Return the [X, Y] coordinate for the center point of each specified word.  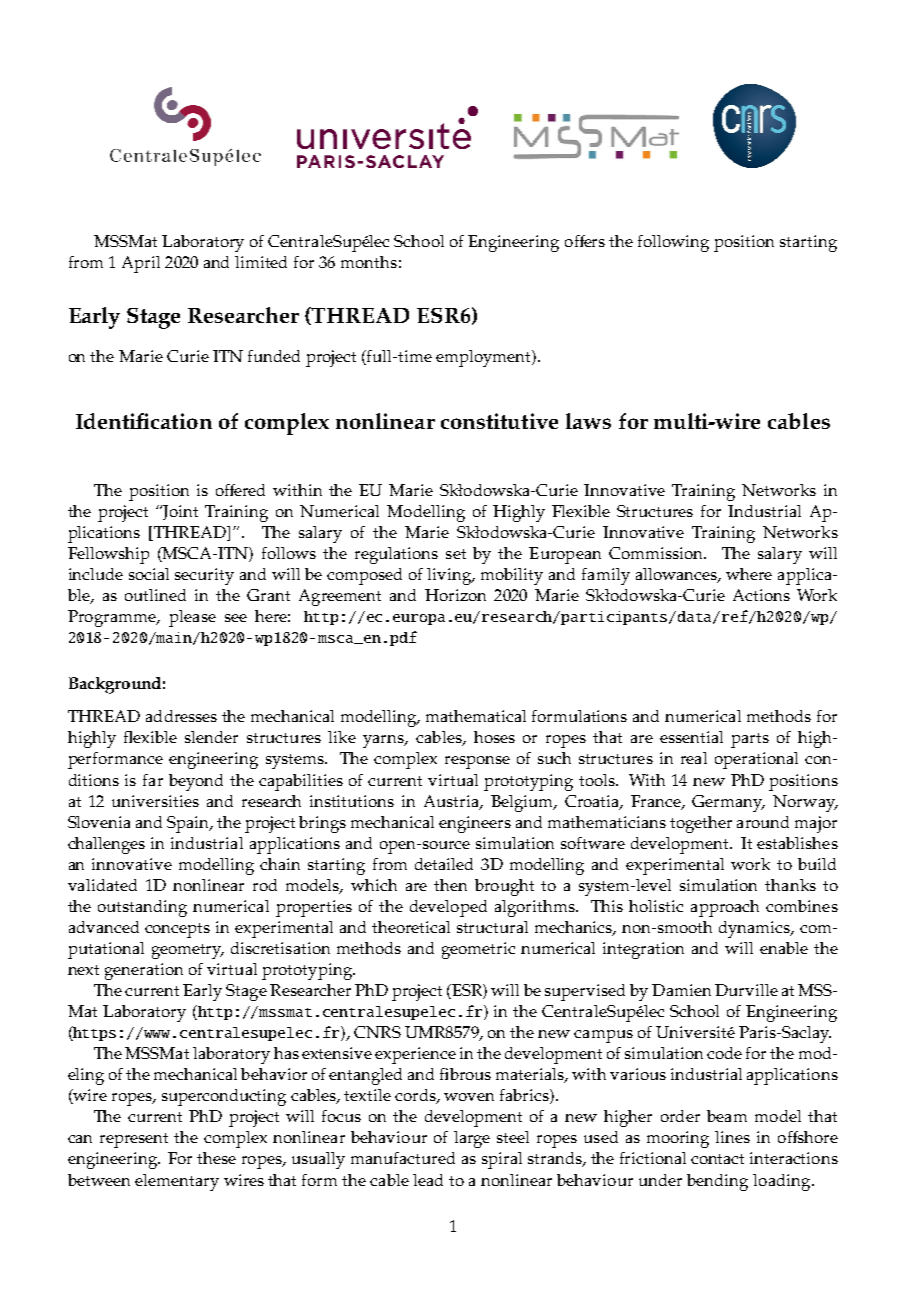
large [472, 1139]
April [141, 264]
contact [717, 1159]
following [673, 243]
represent [134, 1140]
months [369, 262]
